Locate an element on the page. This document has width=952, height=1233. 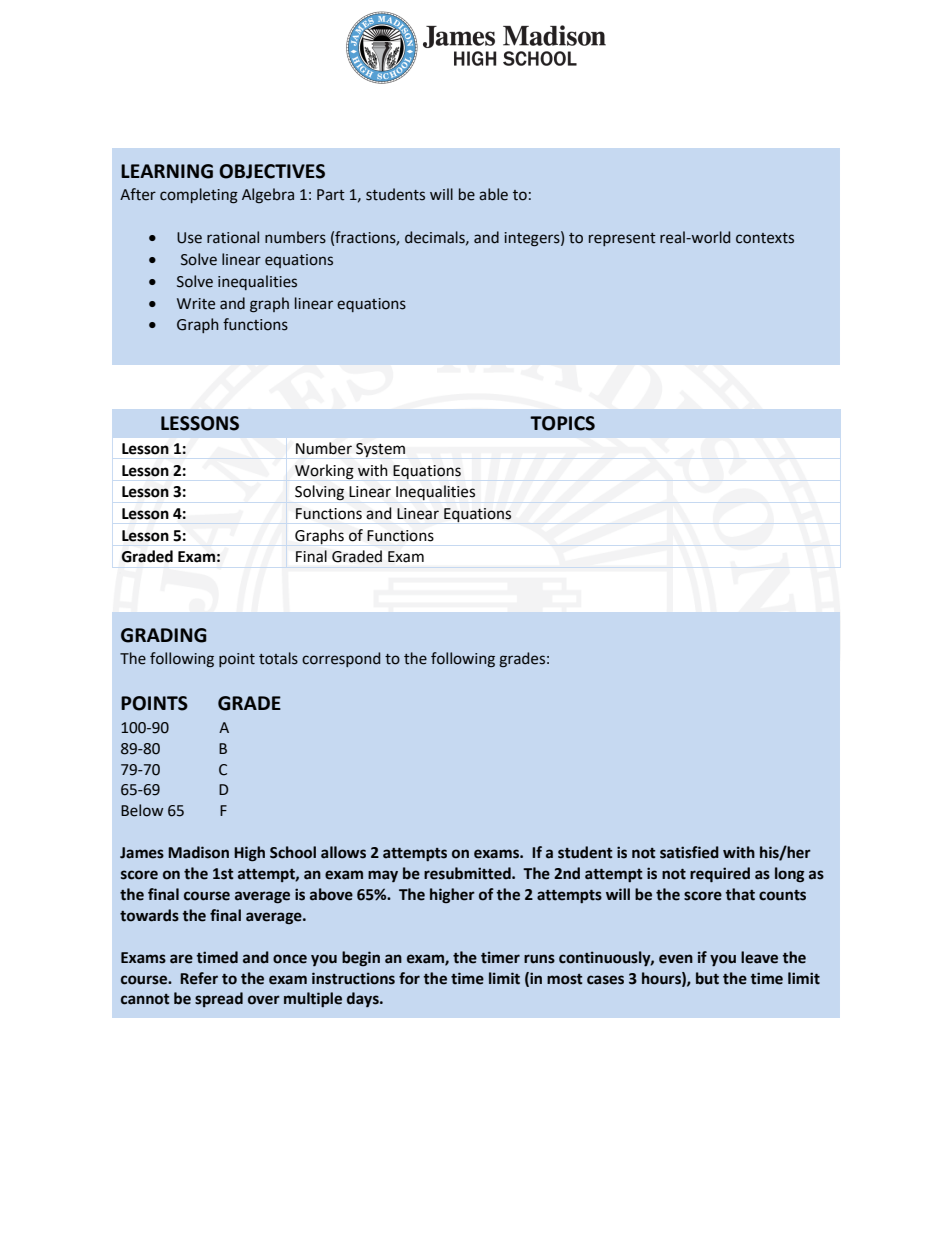
Below is located at coordinates (142, 810).
